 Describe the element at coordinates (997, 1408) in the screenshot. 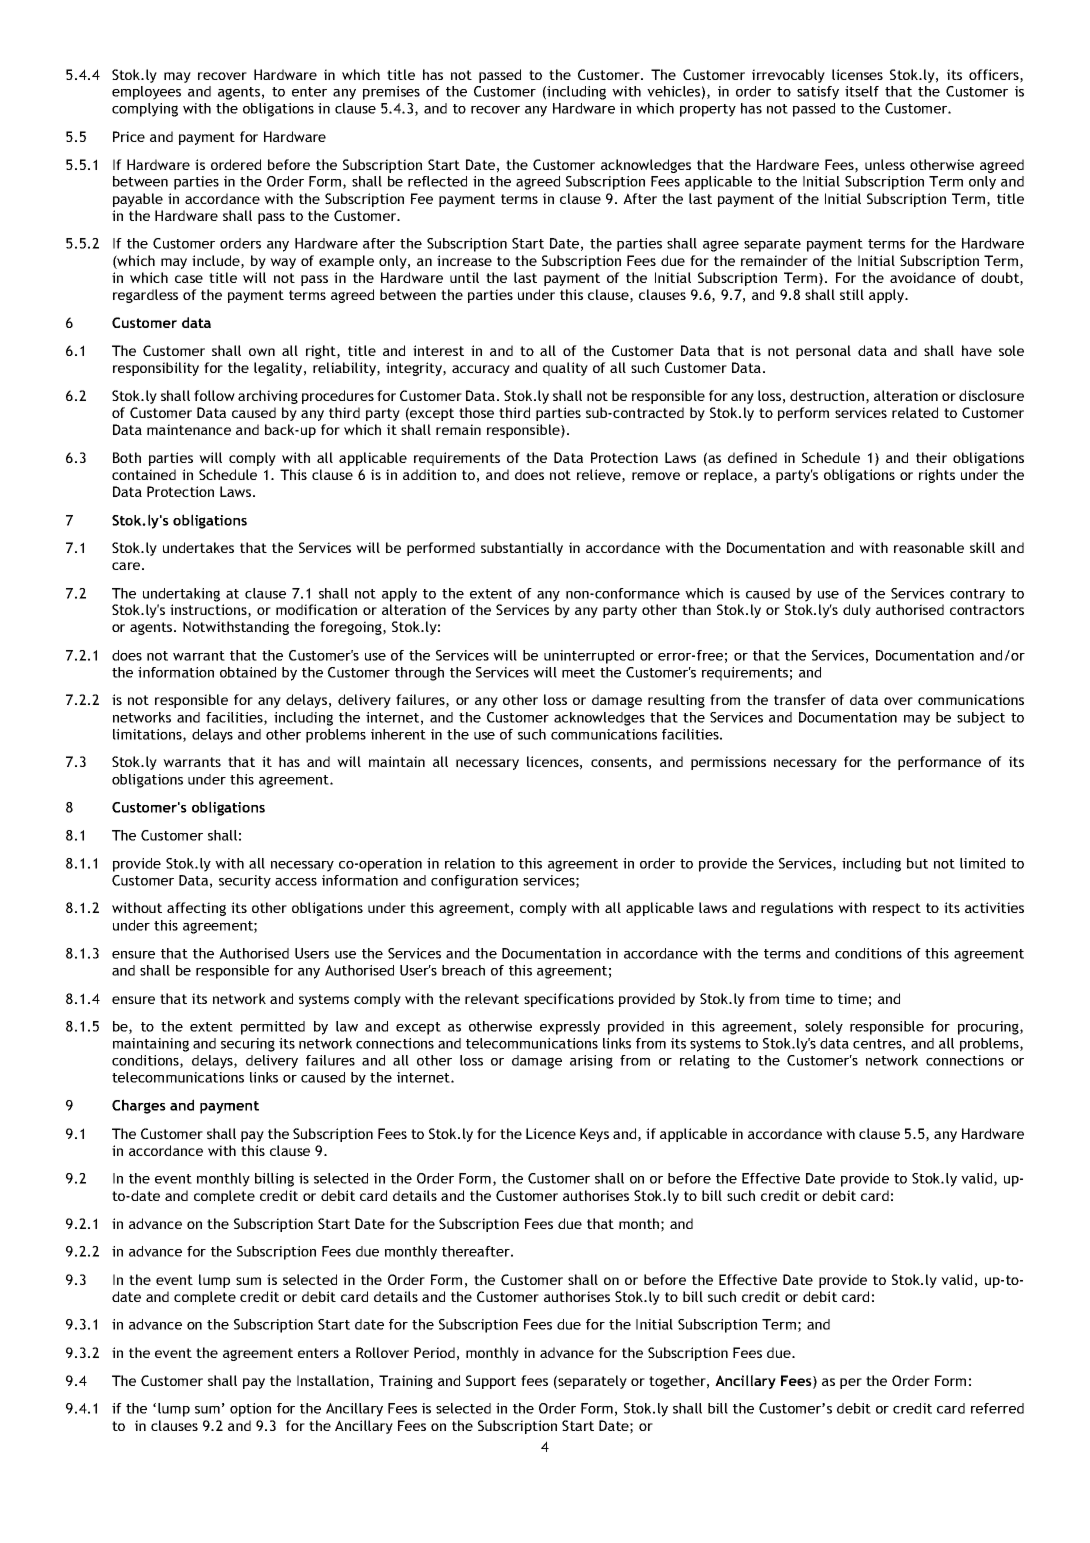

I see `referred` at that location.
